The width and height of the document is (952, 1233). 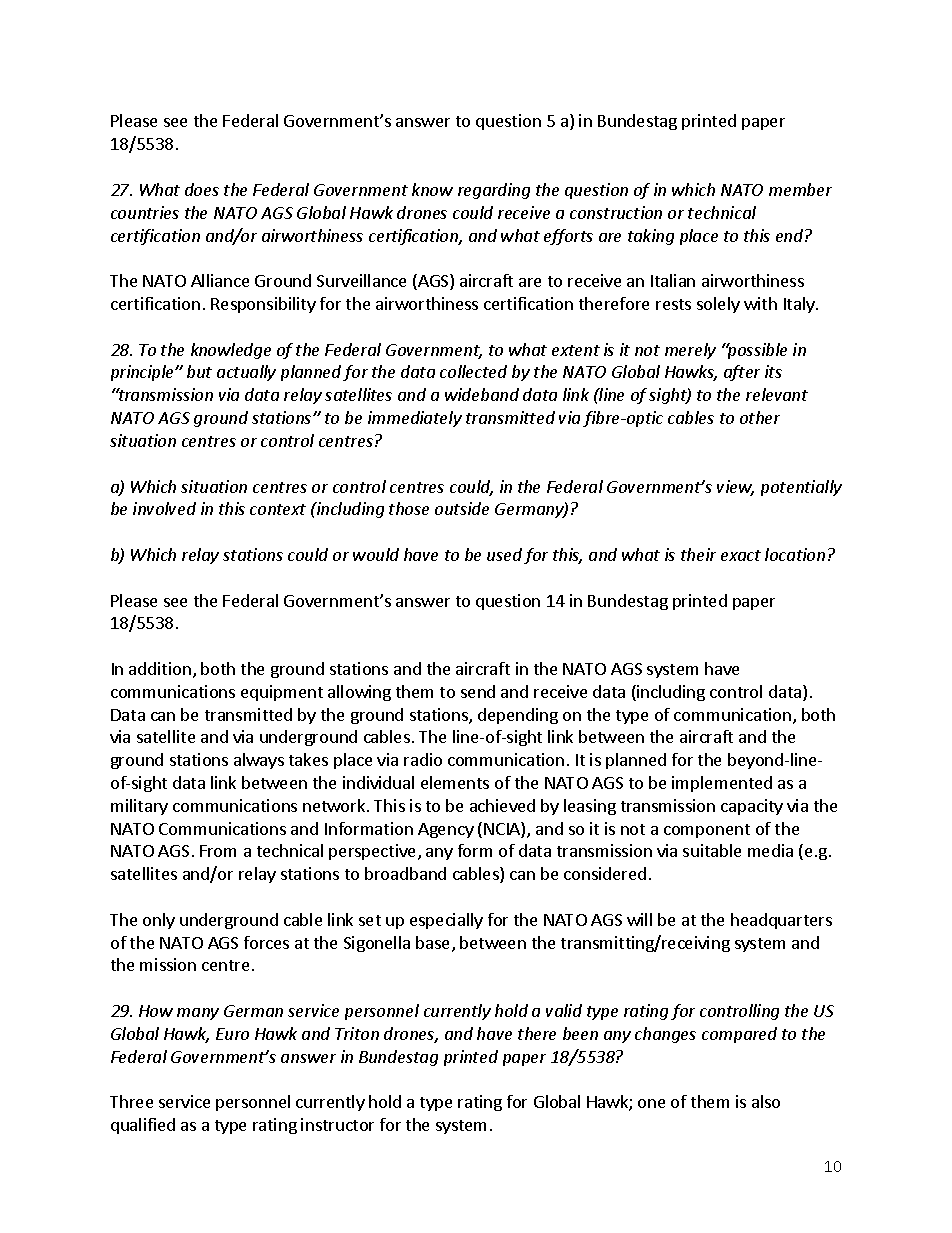 I want to click on involved, so click(x=164, y=508).
